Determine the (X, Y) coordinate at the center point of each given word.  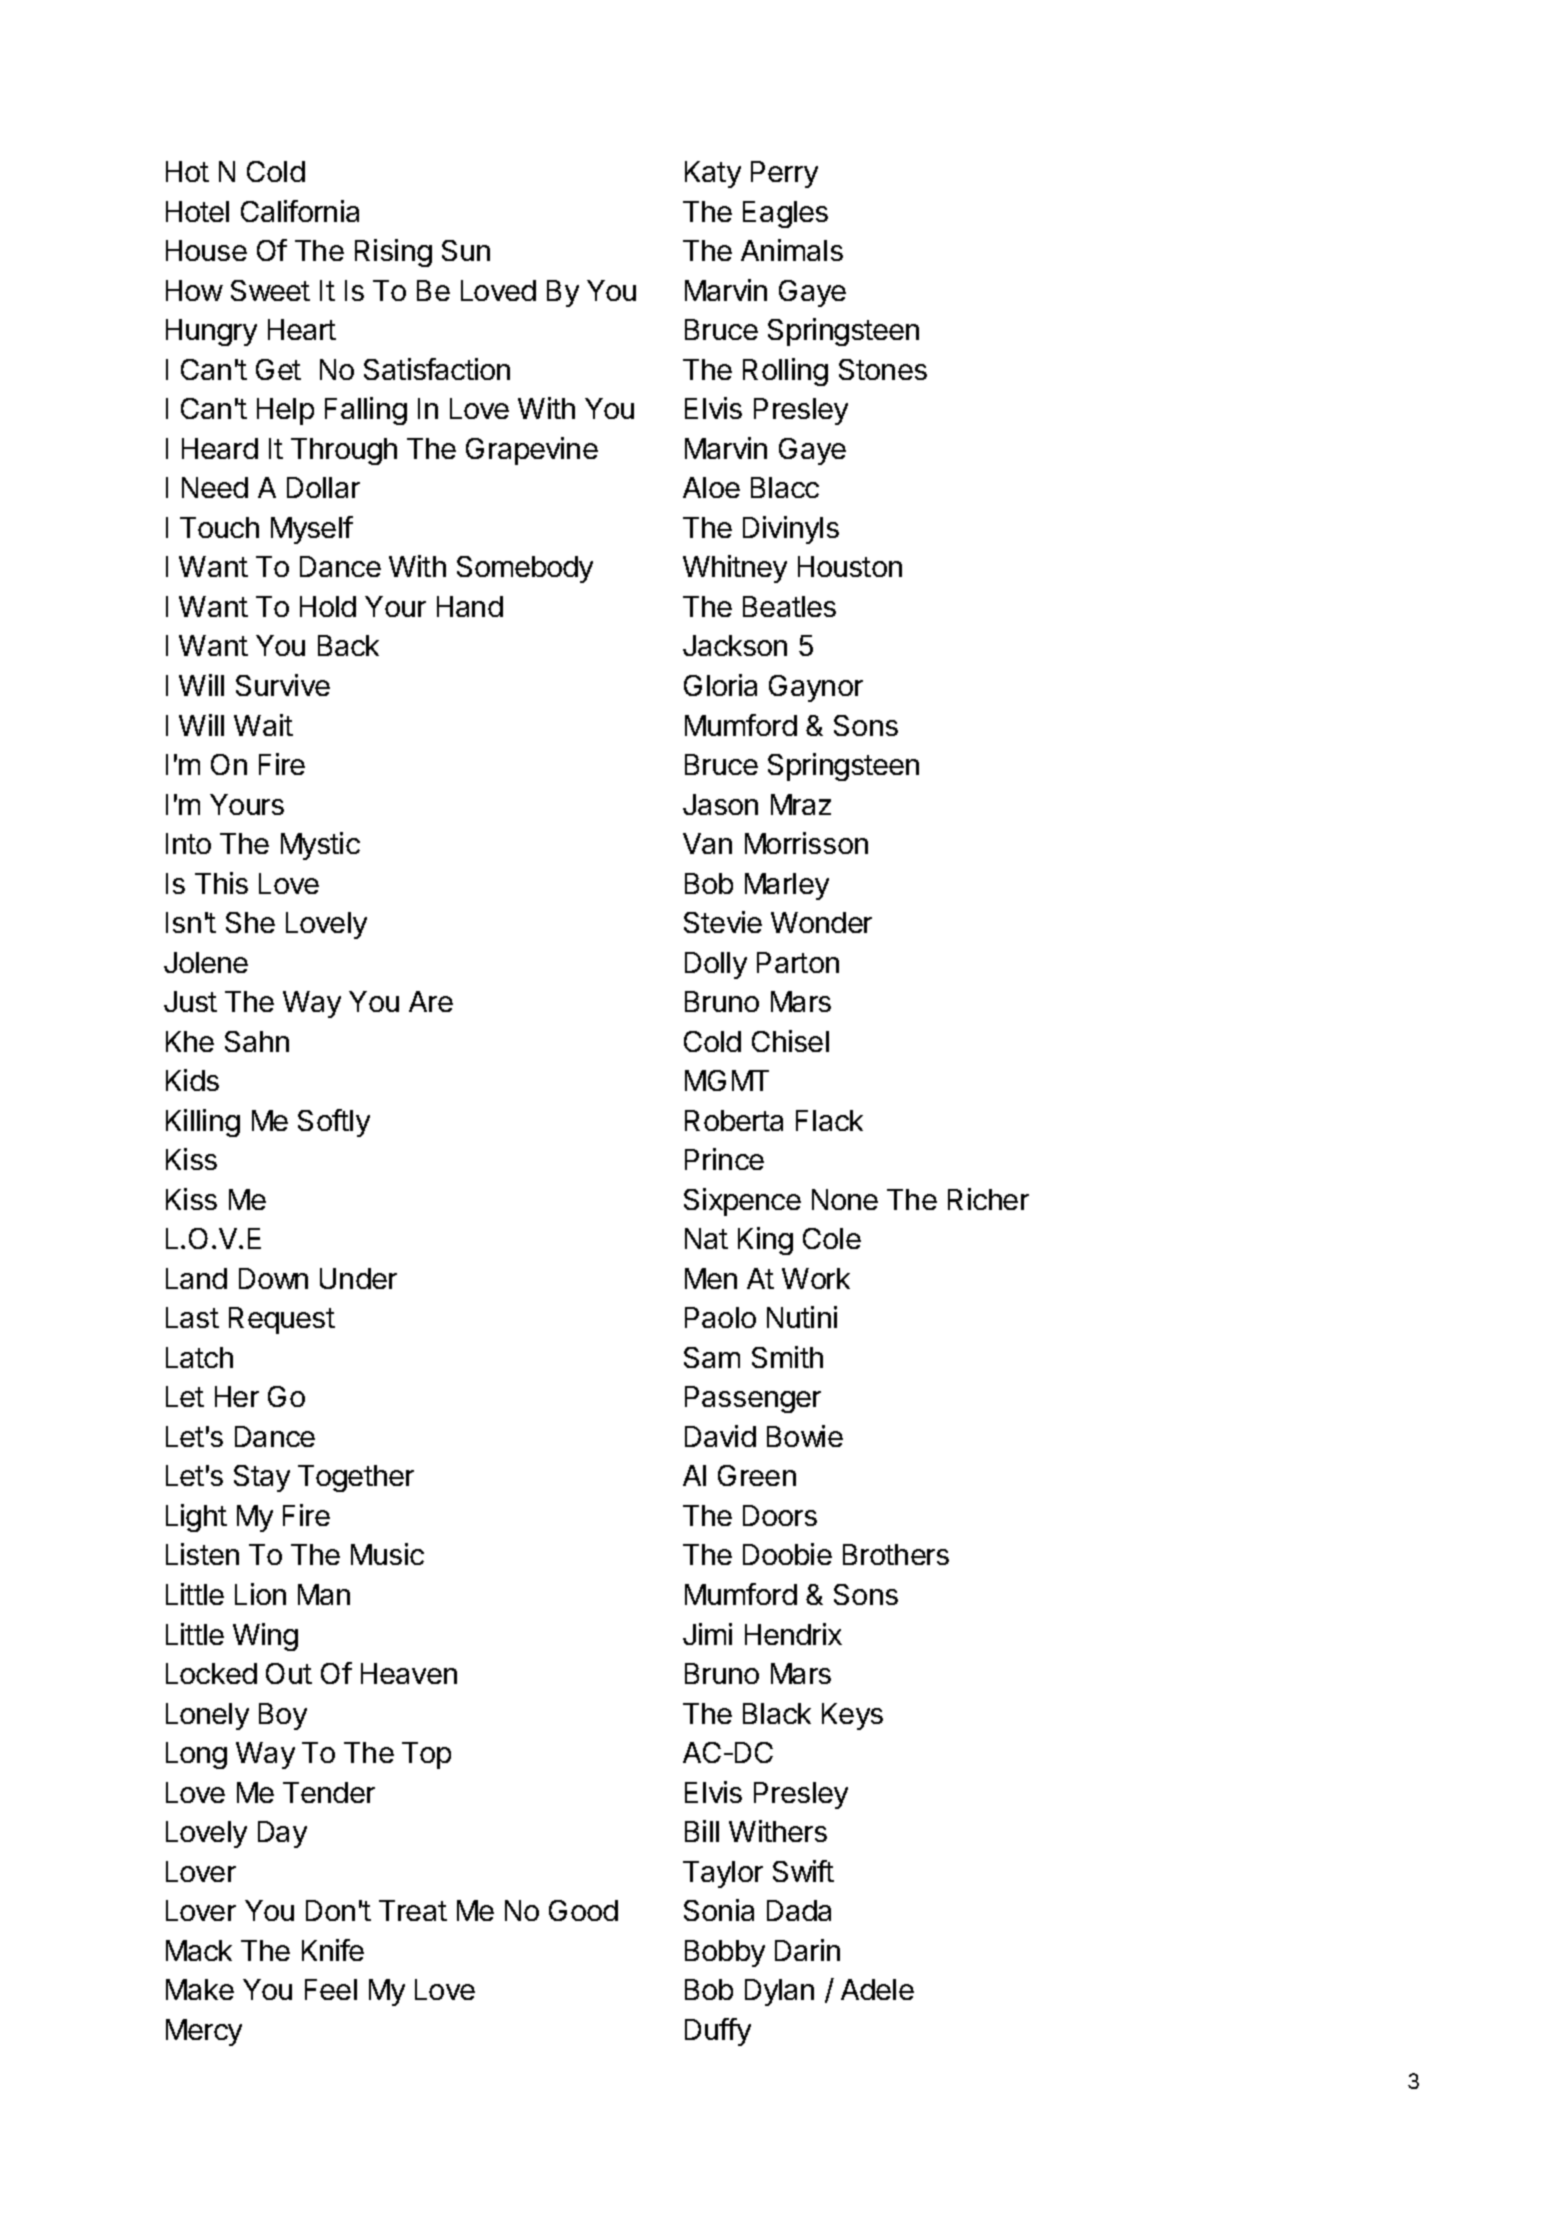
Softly (334, 1123)
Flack (829, 1120)
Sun (466, 250)
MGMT (727, 1080)
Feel (331, 1989)
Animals (792, 250)
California (300, 211)
